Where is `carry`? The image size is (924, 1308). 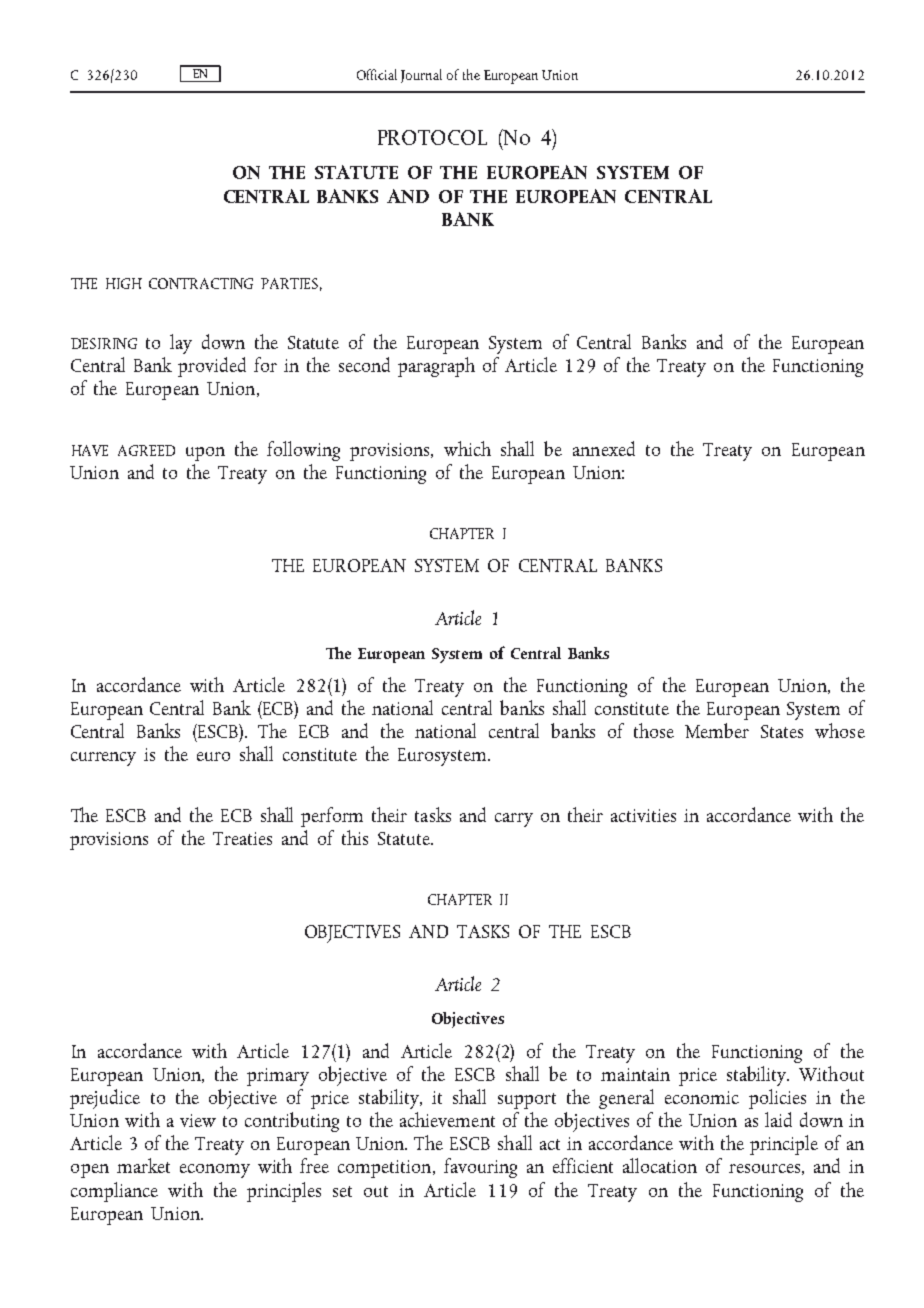
carry is located at coordinates (514, 820).
